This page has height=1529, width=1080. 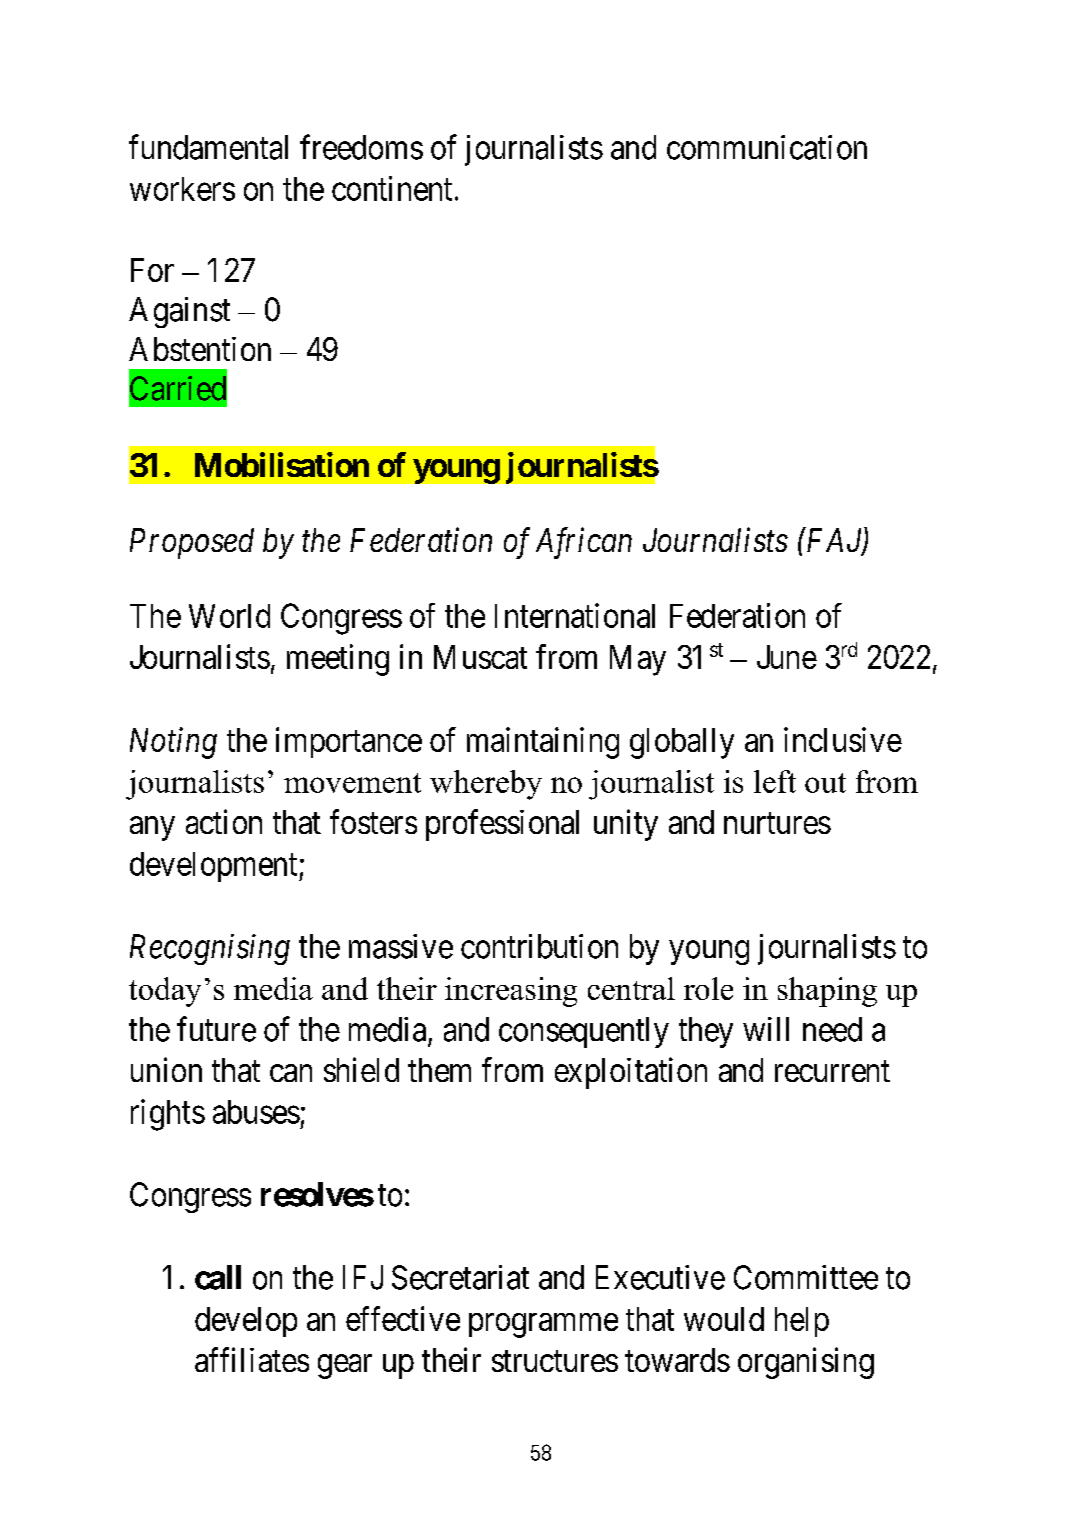 I want to click on programme, so click(x=543, y=1325).
